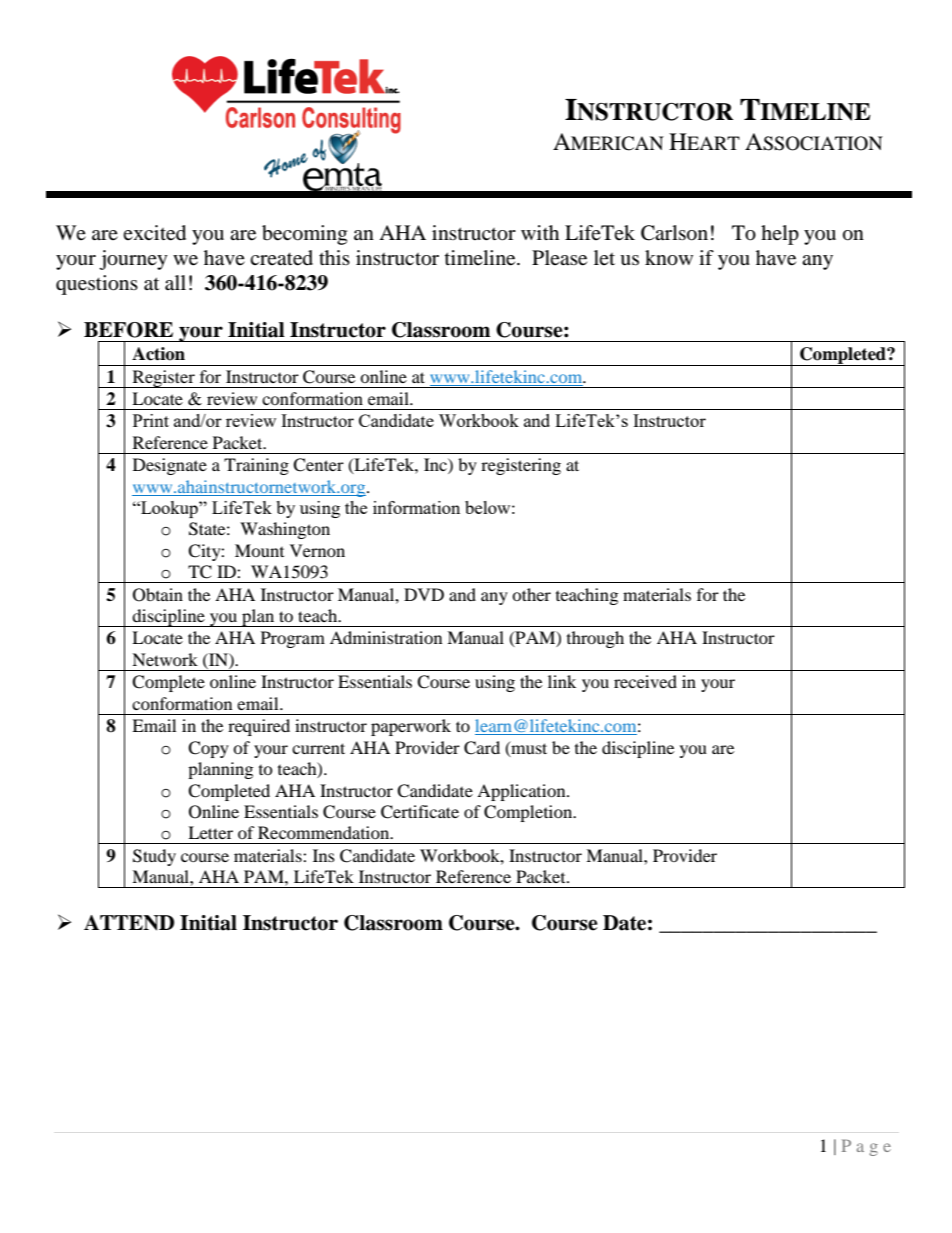 The image size is (952, 1233). What do you see at coordinates (645, 681) in the document?
I see `received` at bounding box center [645, 681].
